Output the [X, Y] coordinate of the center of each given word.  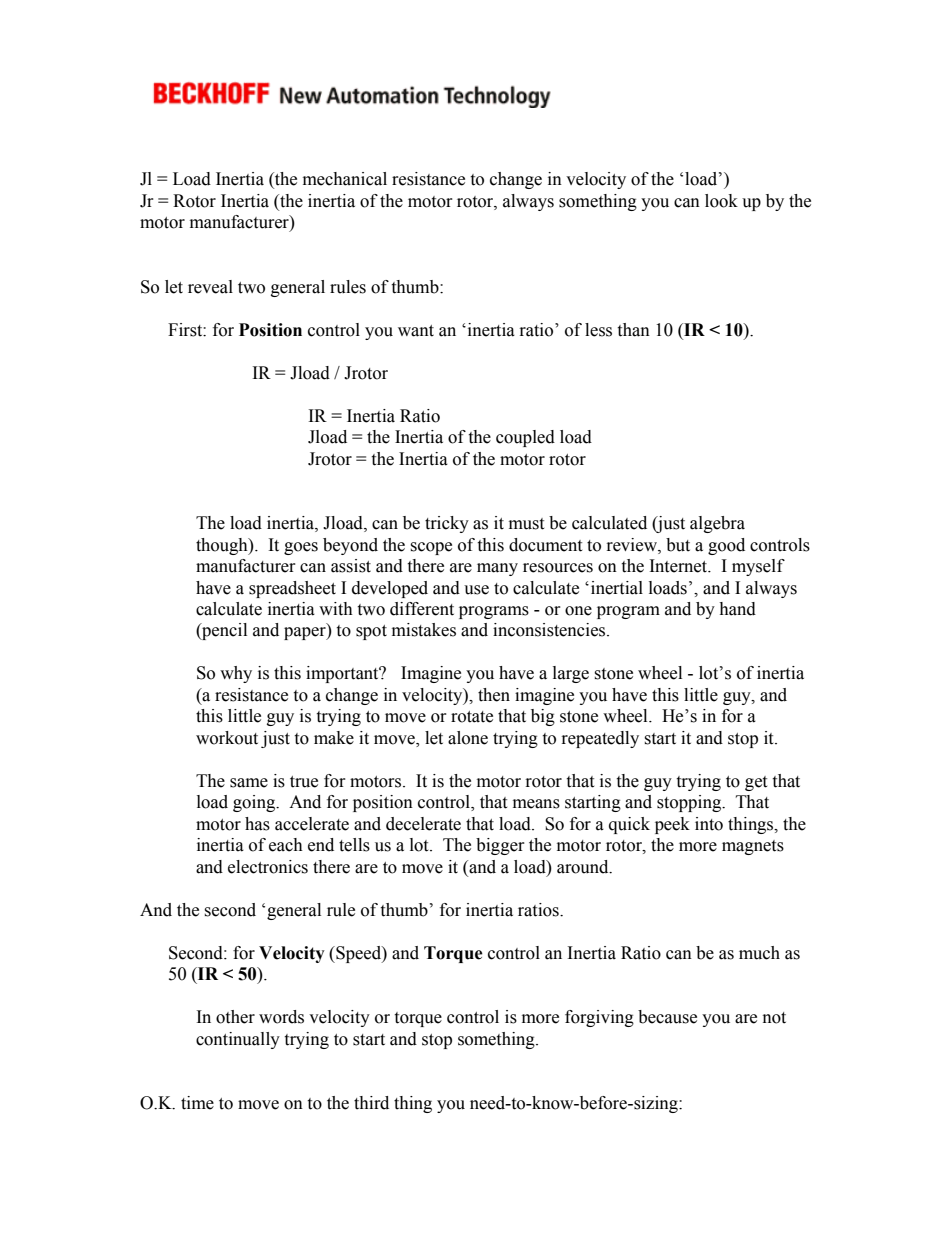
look [721, 201]
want [416, 331]
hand [737, 609]
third [371, 1103]
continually [238, 1040]
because [667, 1017]
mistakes [424, 630]
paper [306, 633]
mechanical [345, 179]
